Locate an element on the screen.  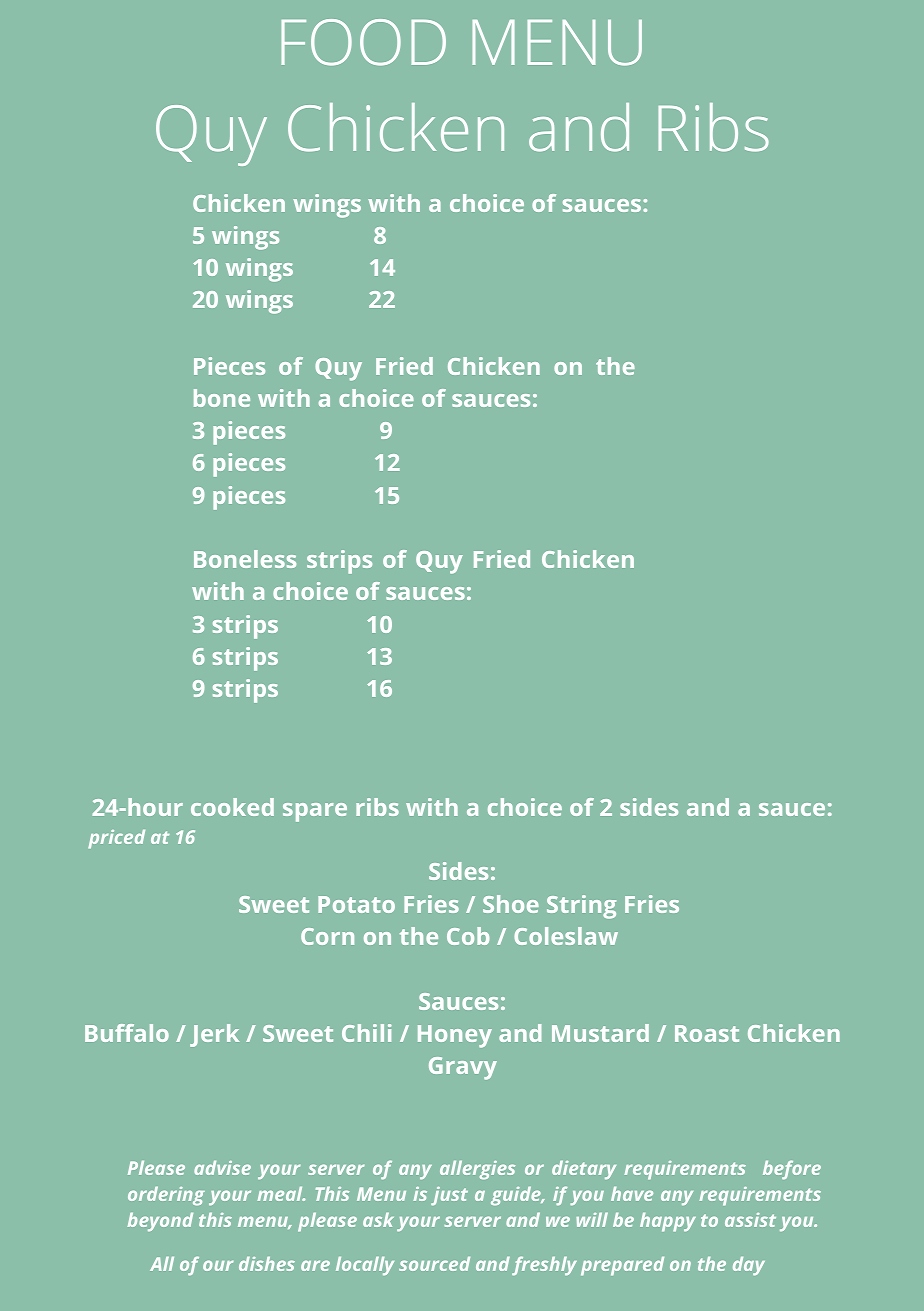
String is located at coordinates (581, 907).
